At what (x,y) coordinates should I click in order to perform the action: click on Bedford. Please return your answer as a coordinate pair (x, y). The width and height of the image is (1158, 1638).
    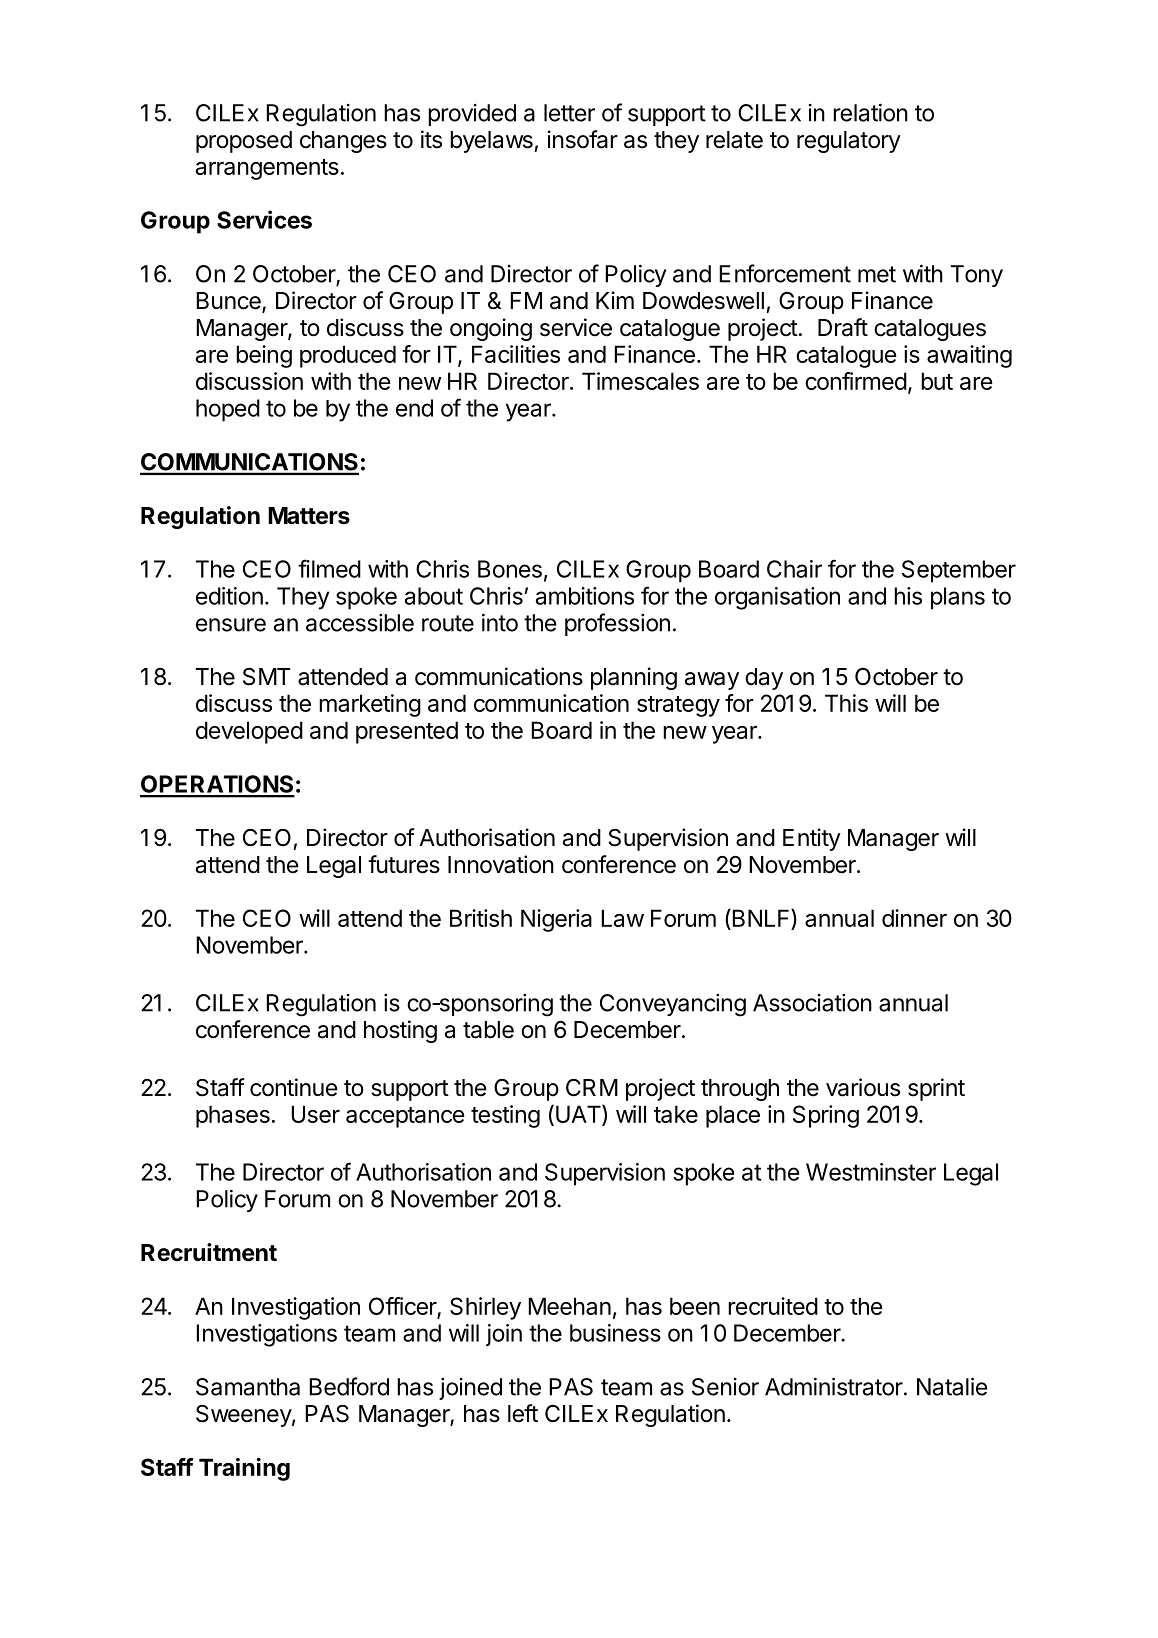
    Looking at the image, I should click on (349, 1386).
